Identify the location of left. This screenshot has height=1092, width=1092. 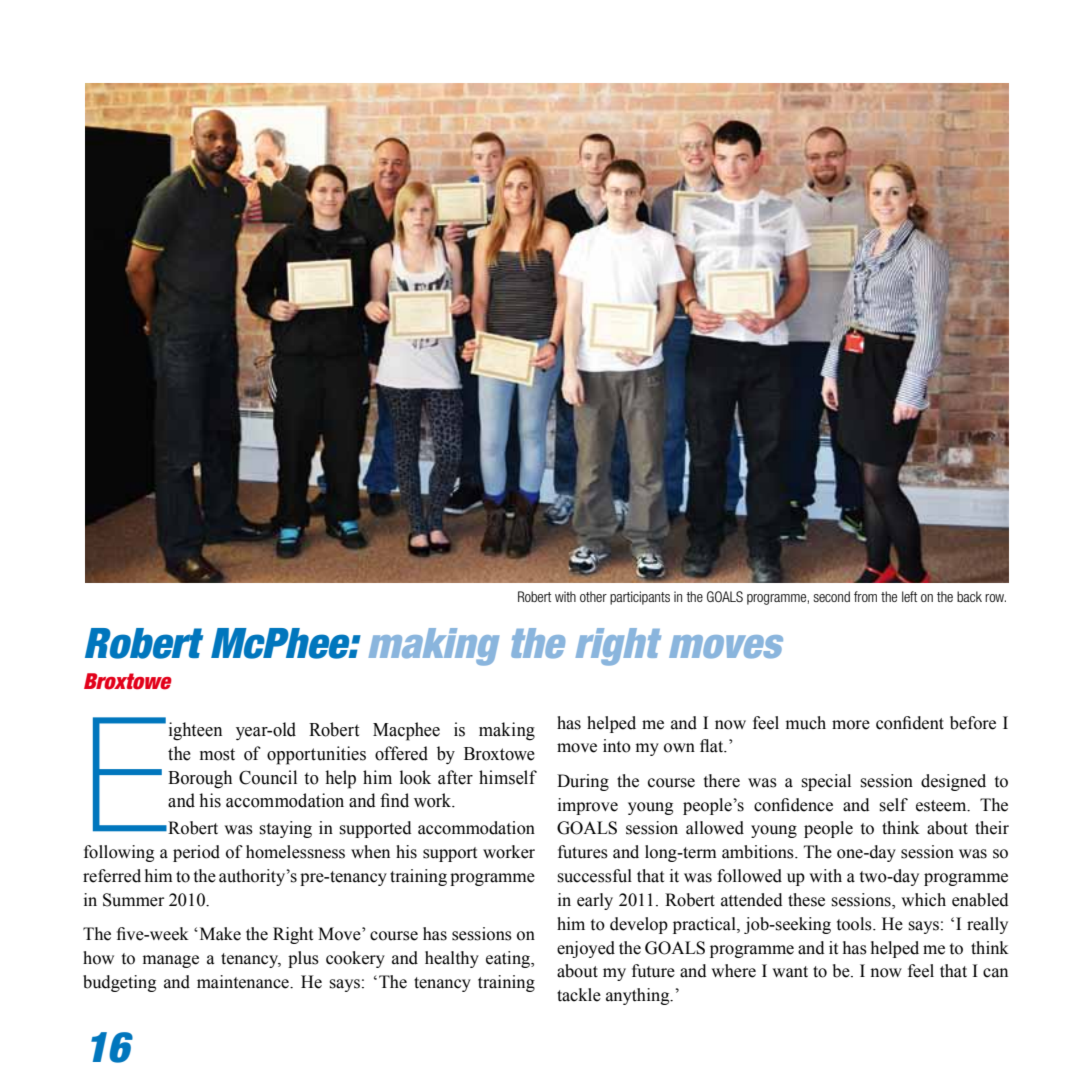
(909, 596).
